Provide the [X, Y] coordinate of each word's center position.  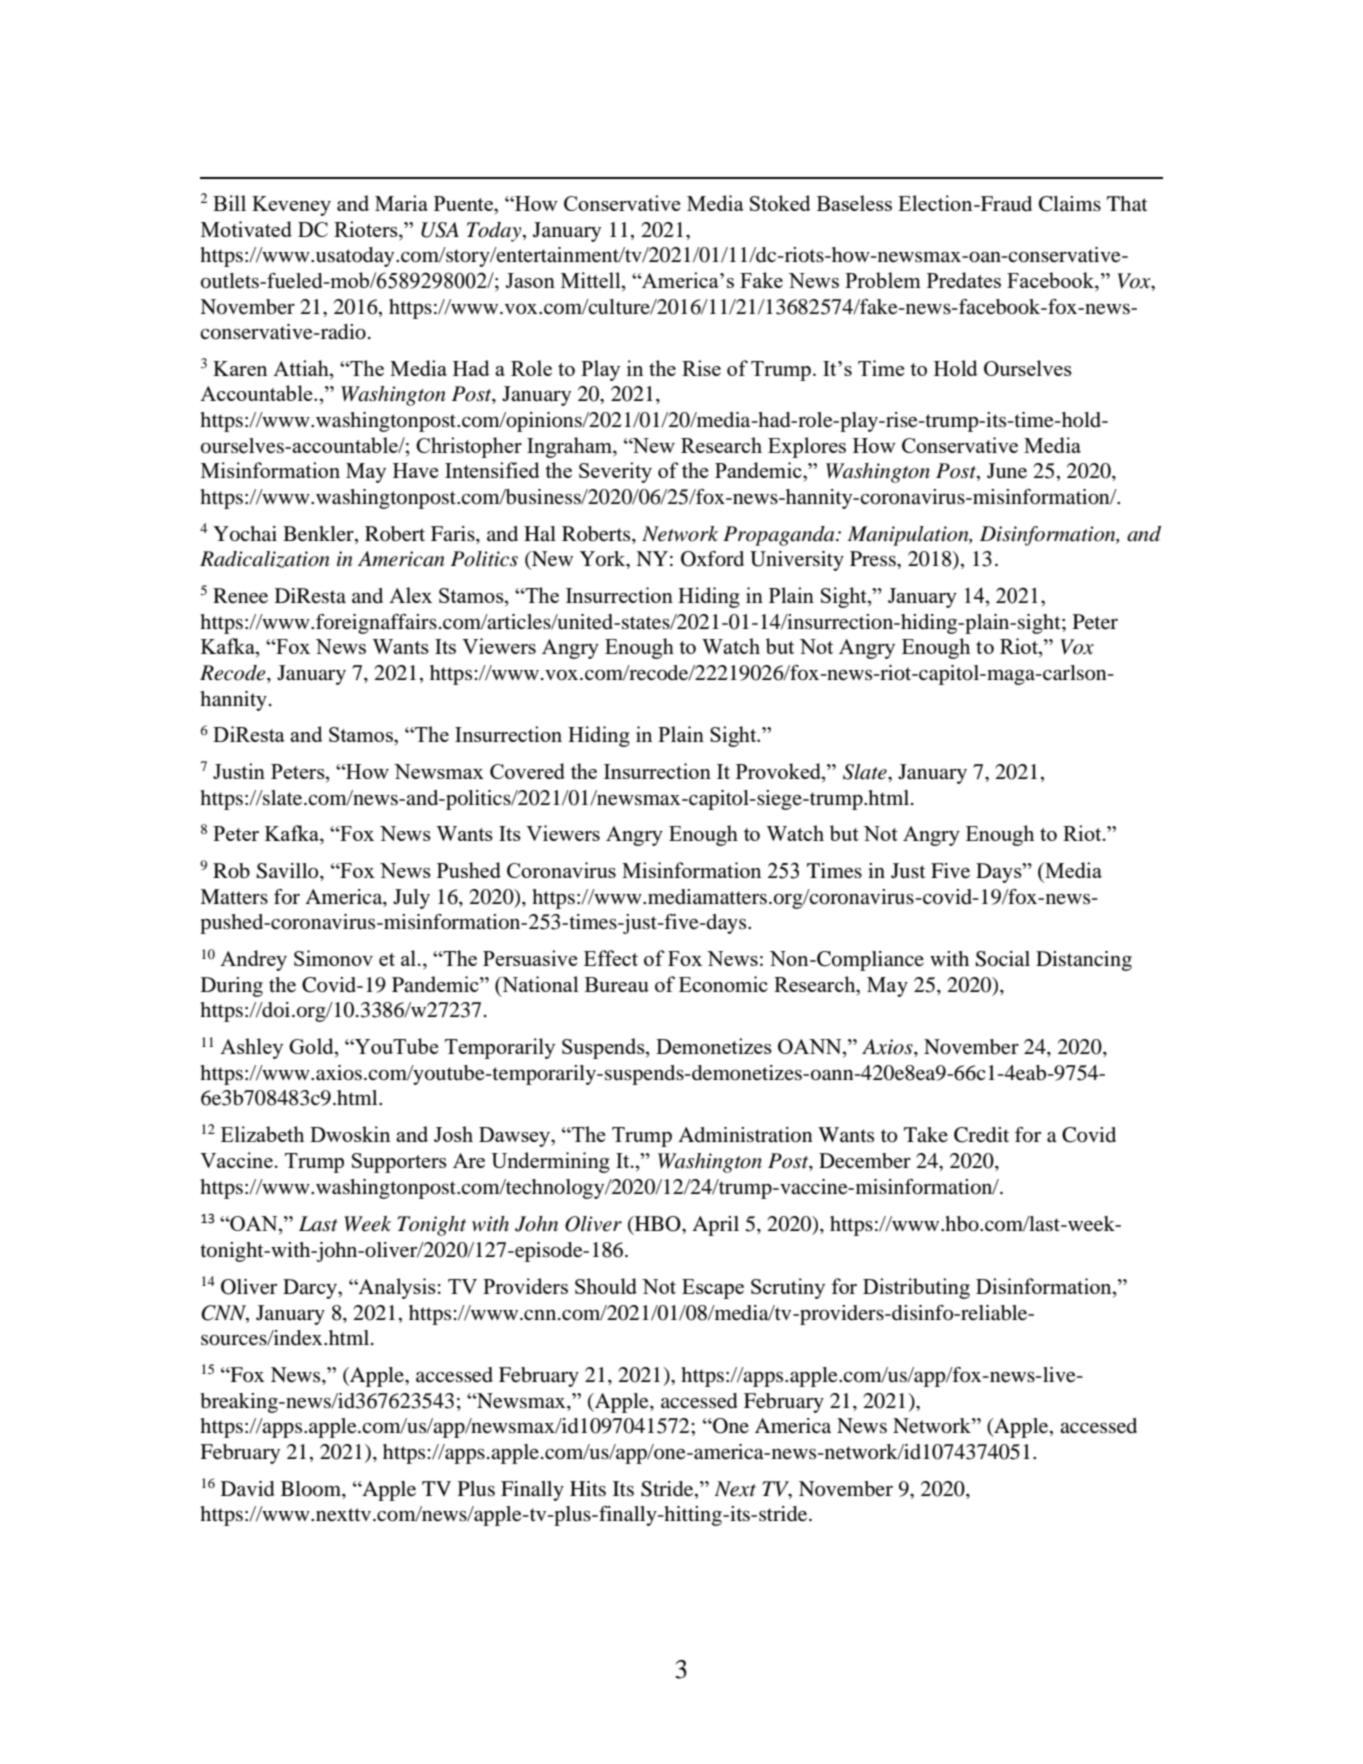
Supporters [399, 1163]
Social [1003, 959]
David [247, 1489]
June [1007, 471]
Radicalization [264, 559]
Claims [1070, 204]
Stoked [780, 203]
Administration [745, 1135]
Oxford [712, 559]
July [411, 899]
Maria [401, 203]
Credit [981, 1135]
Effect [611, 958]
